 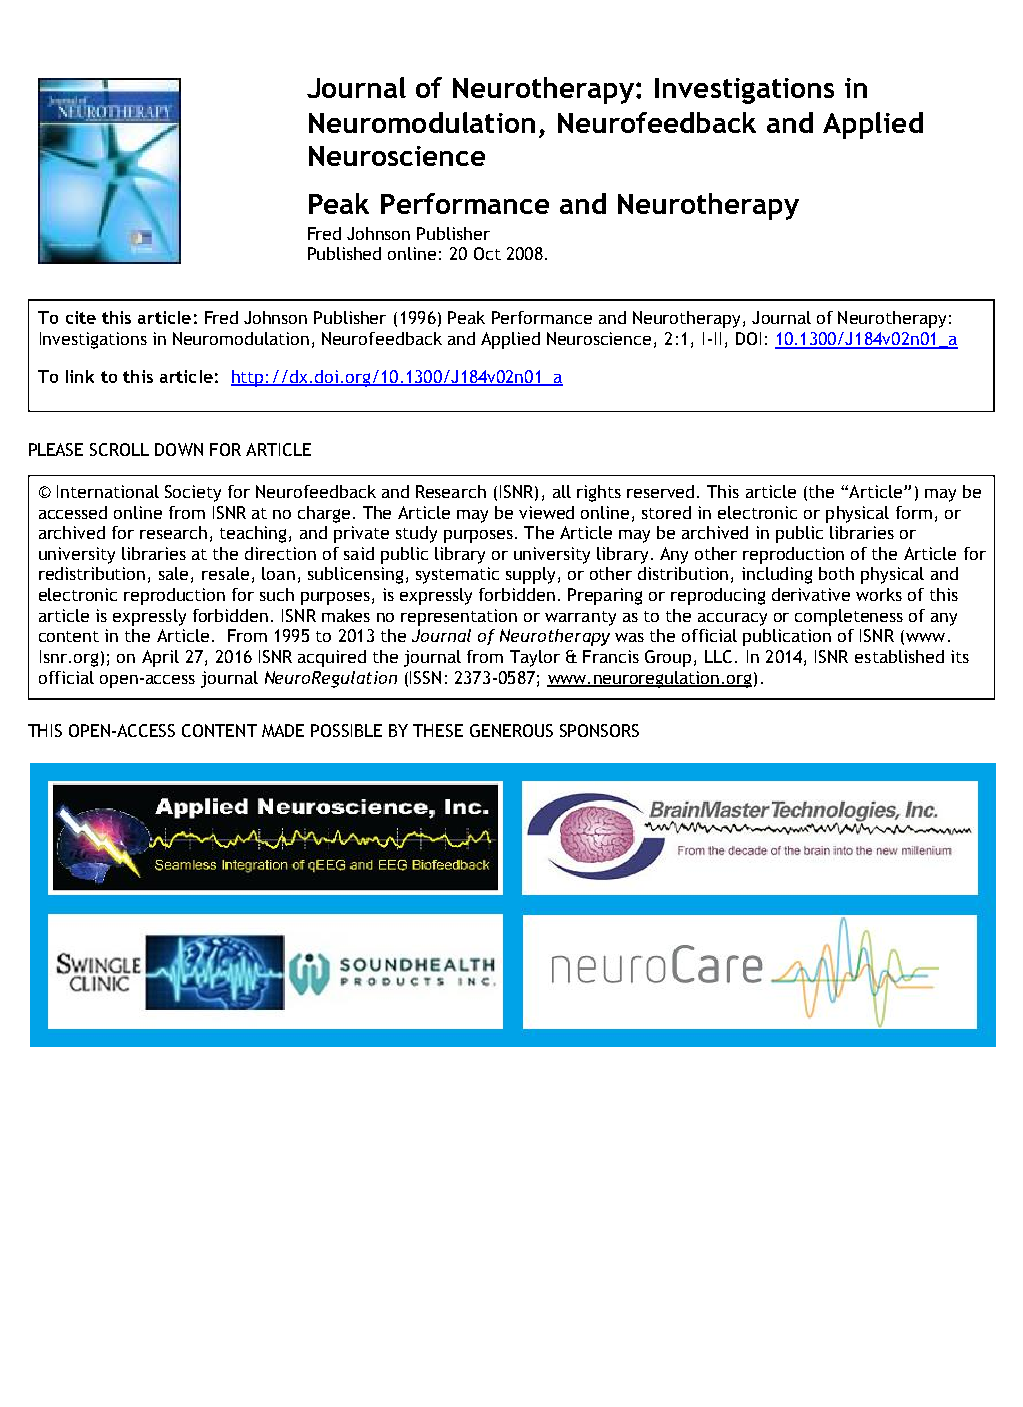 What do you see at coordinates (283, 730) in the image?
I see `MADE` at bounding box center [283, 730].
